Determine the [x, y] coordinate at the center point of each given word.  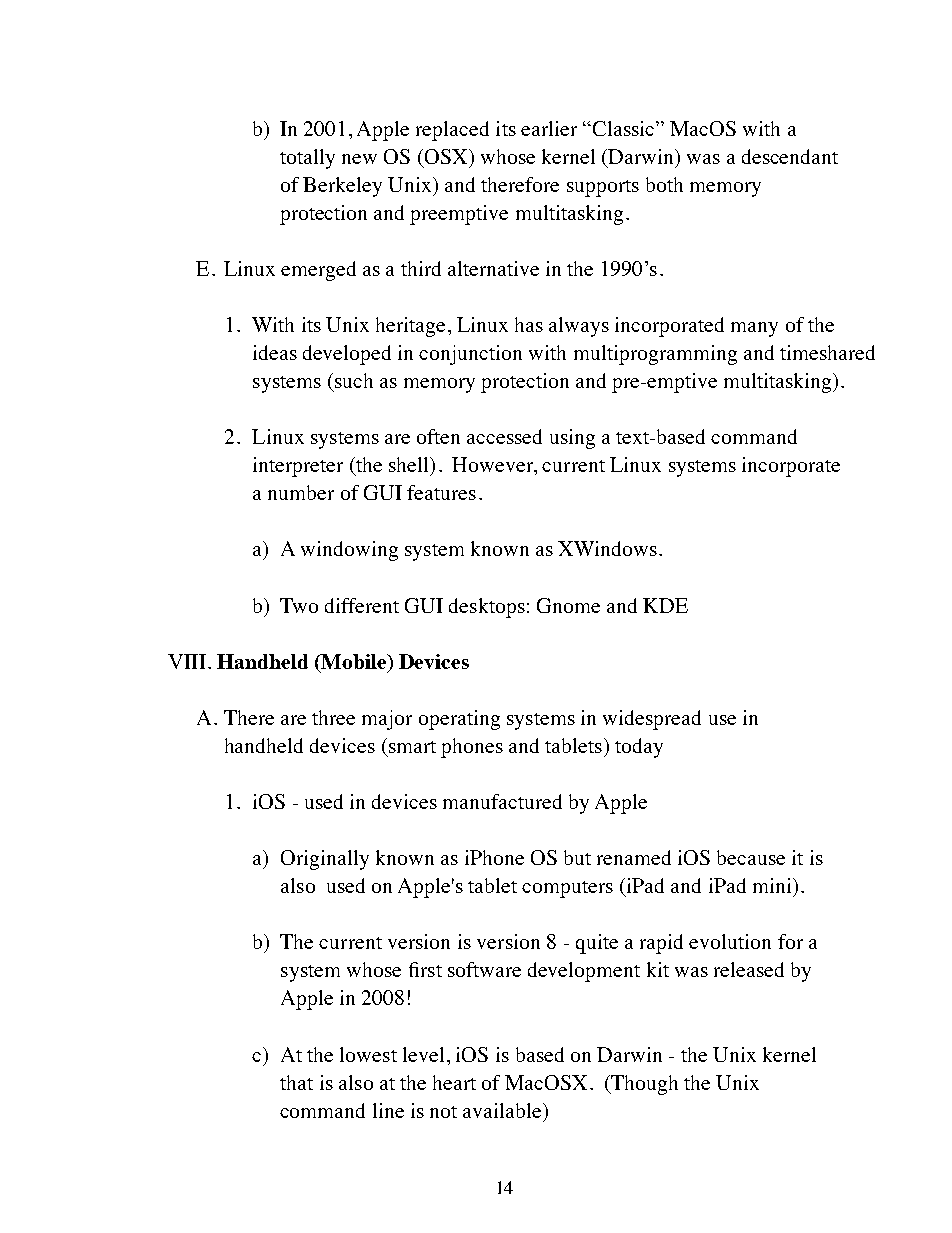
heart [454, 1082]
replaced [452, 131]
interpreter [298, 467]
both [664, 184]
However [493, 464]
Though [643, 1085]
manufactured [502, 801]
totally [307, 159]
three [333, 717]
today [639, 748]
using [572, 439]
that [296, 1082]
